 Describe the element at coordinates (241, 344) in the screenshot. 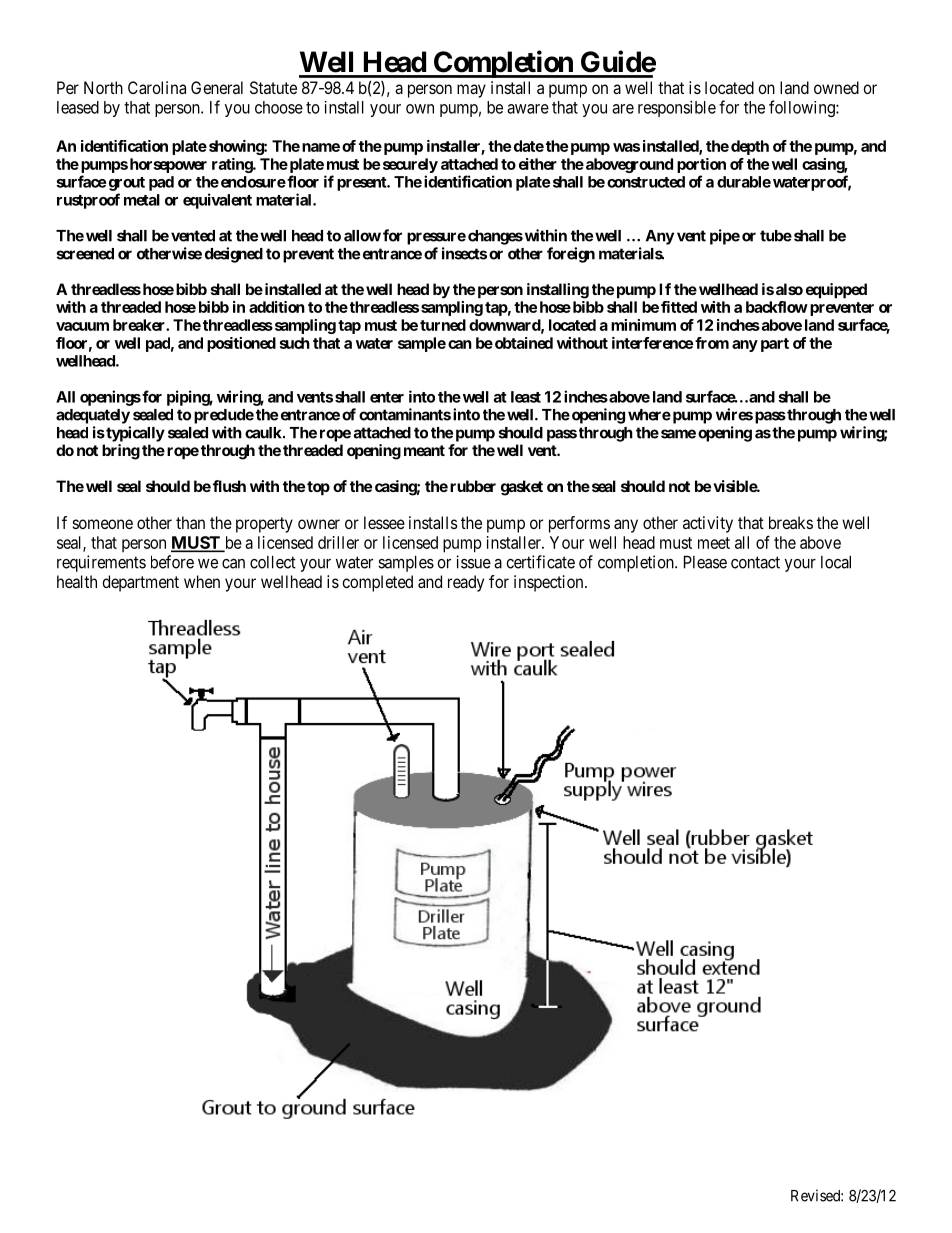

I see `positioned` at that location.
